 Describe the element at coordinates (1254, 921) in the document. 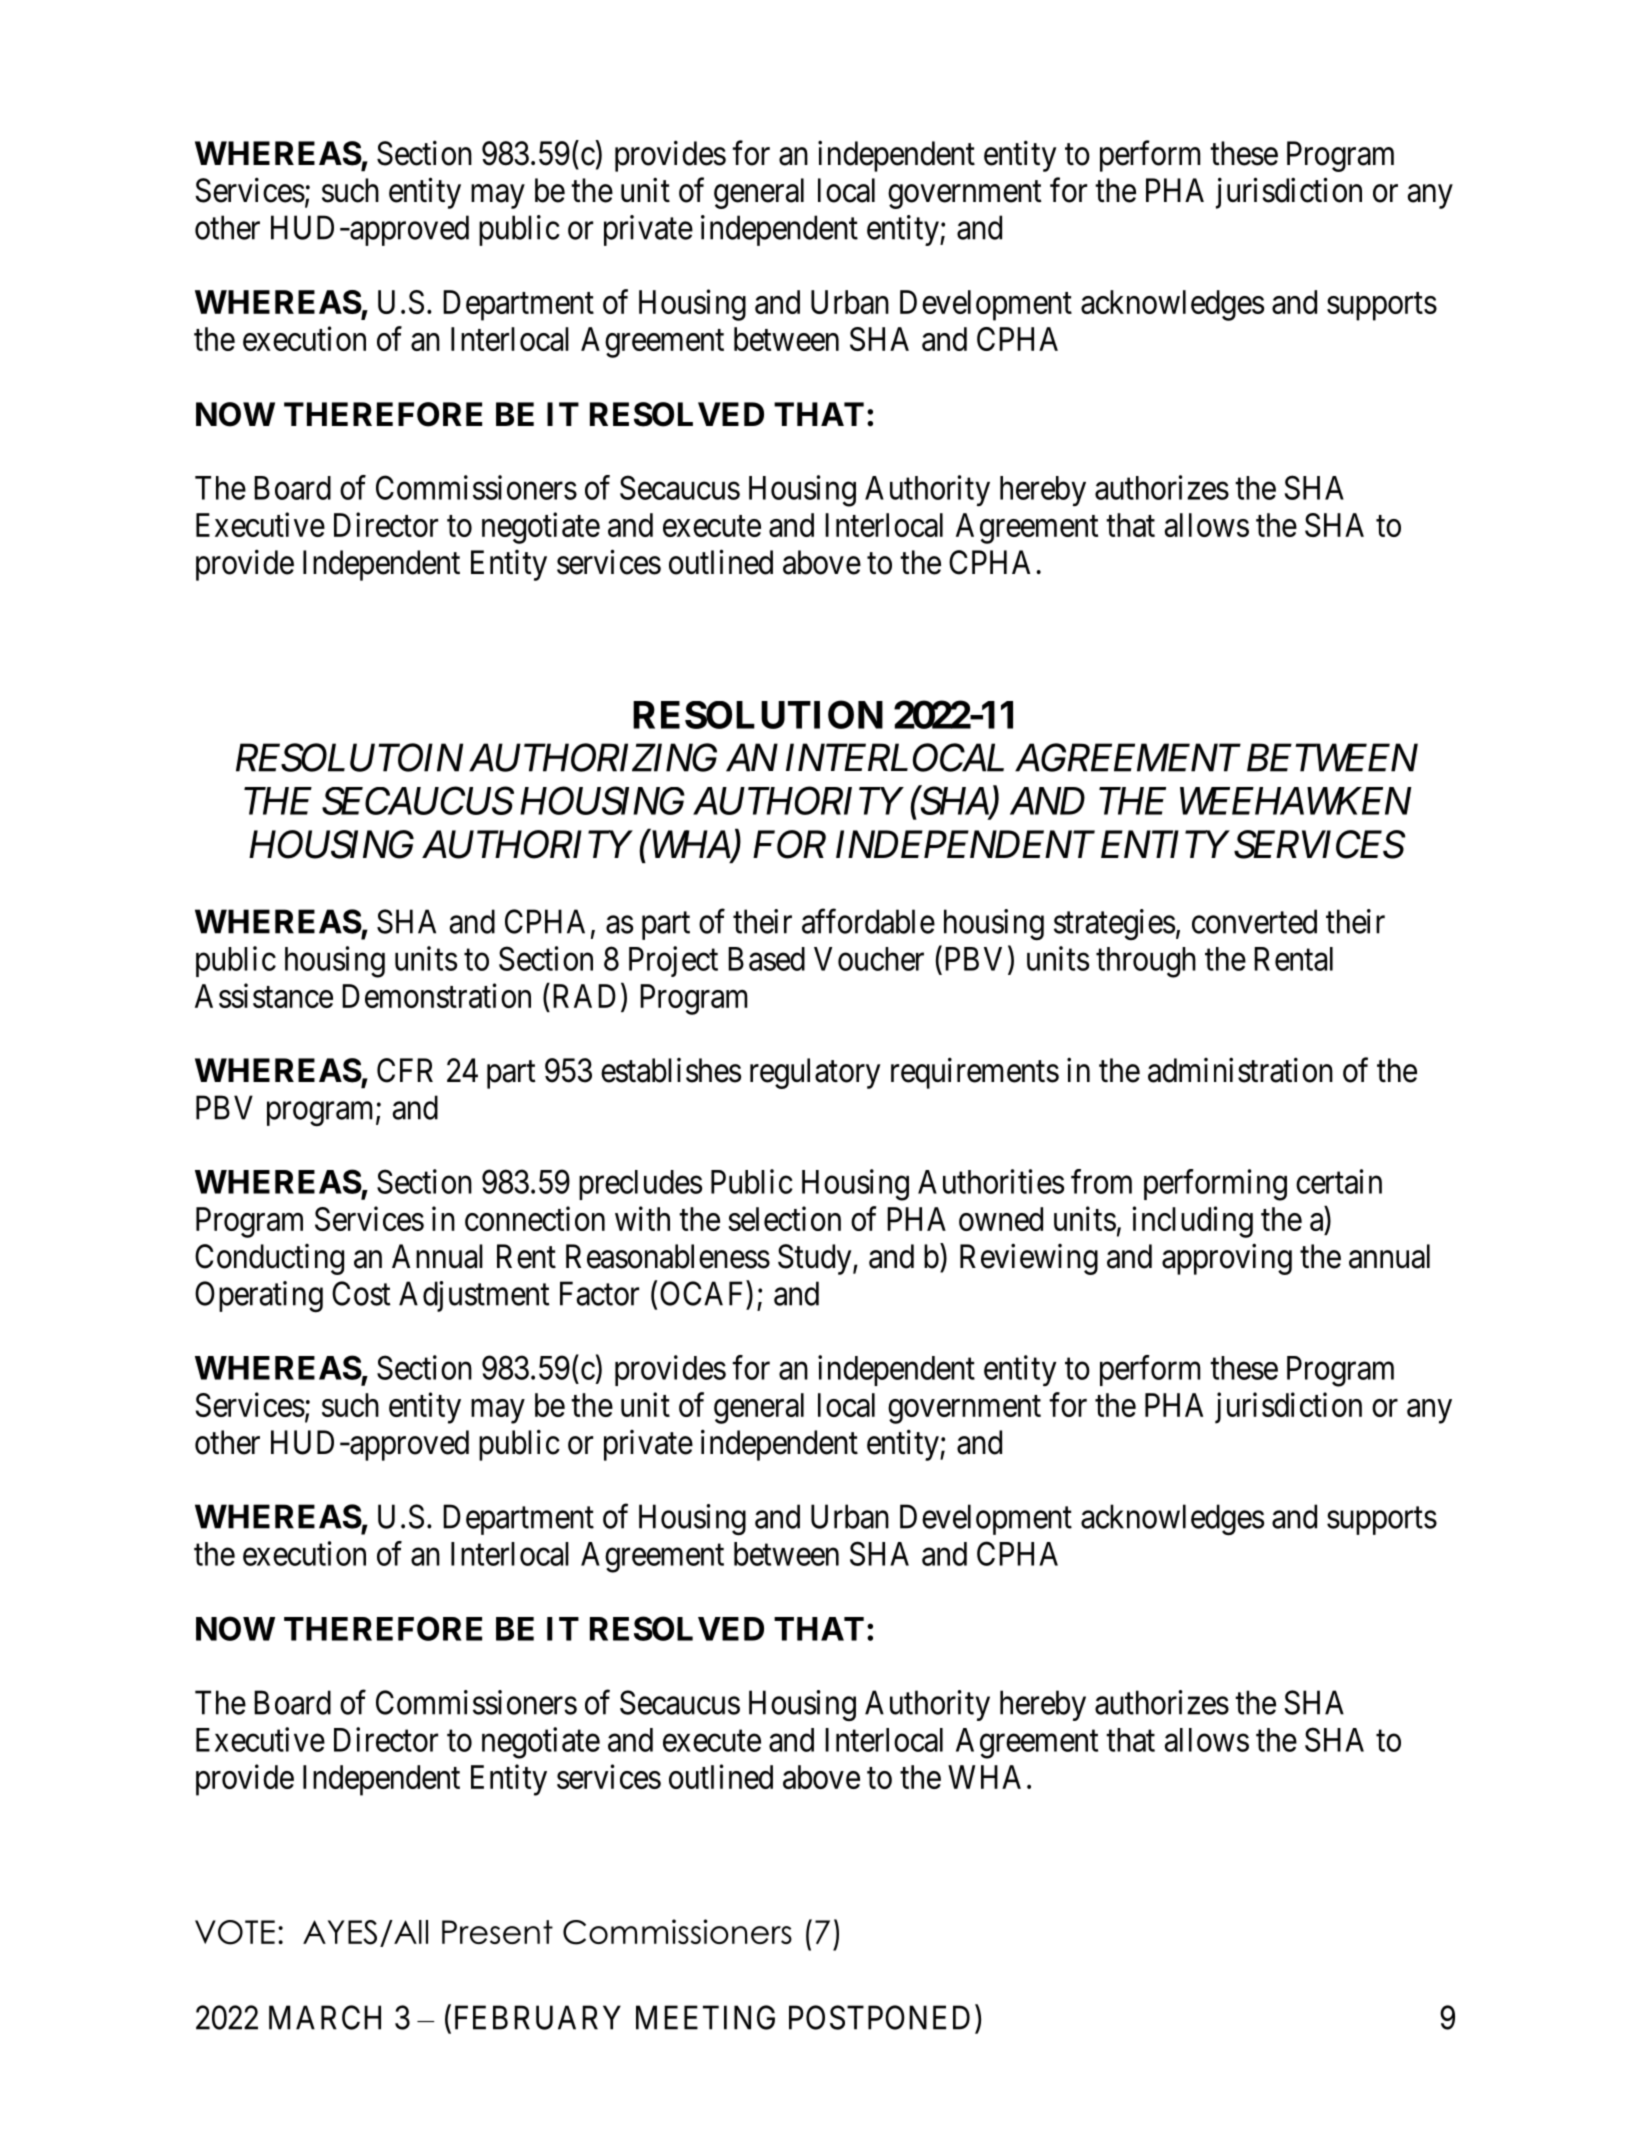

I see `converted` at that location.
